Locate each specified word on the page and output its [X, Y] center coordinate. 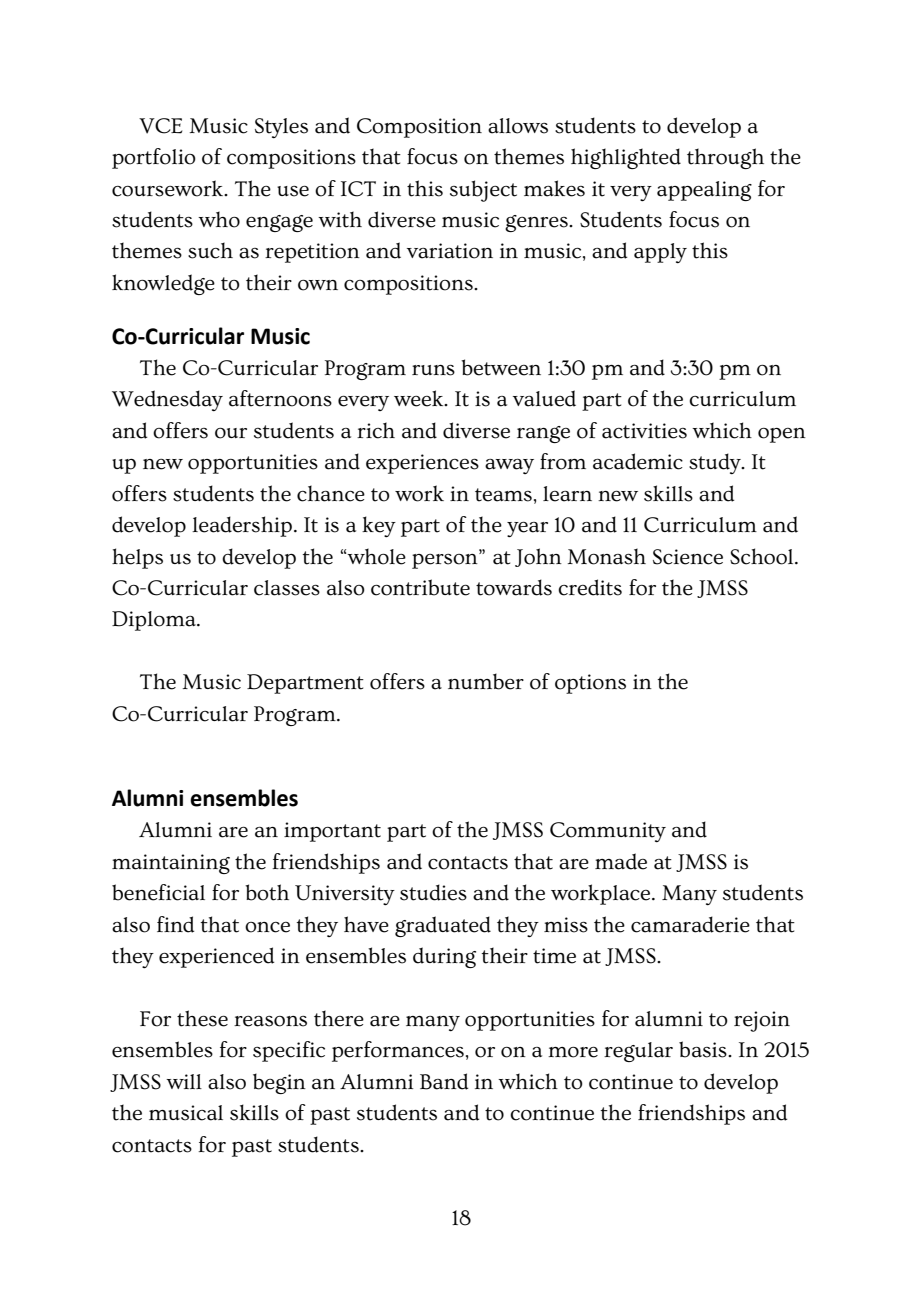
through [725, 158]
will [184, 1081]
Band [444, 1081]
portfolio [154, 158]
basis [704, 1049]
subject [483, 191]
